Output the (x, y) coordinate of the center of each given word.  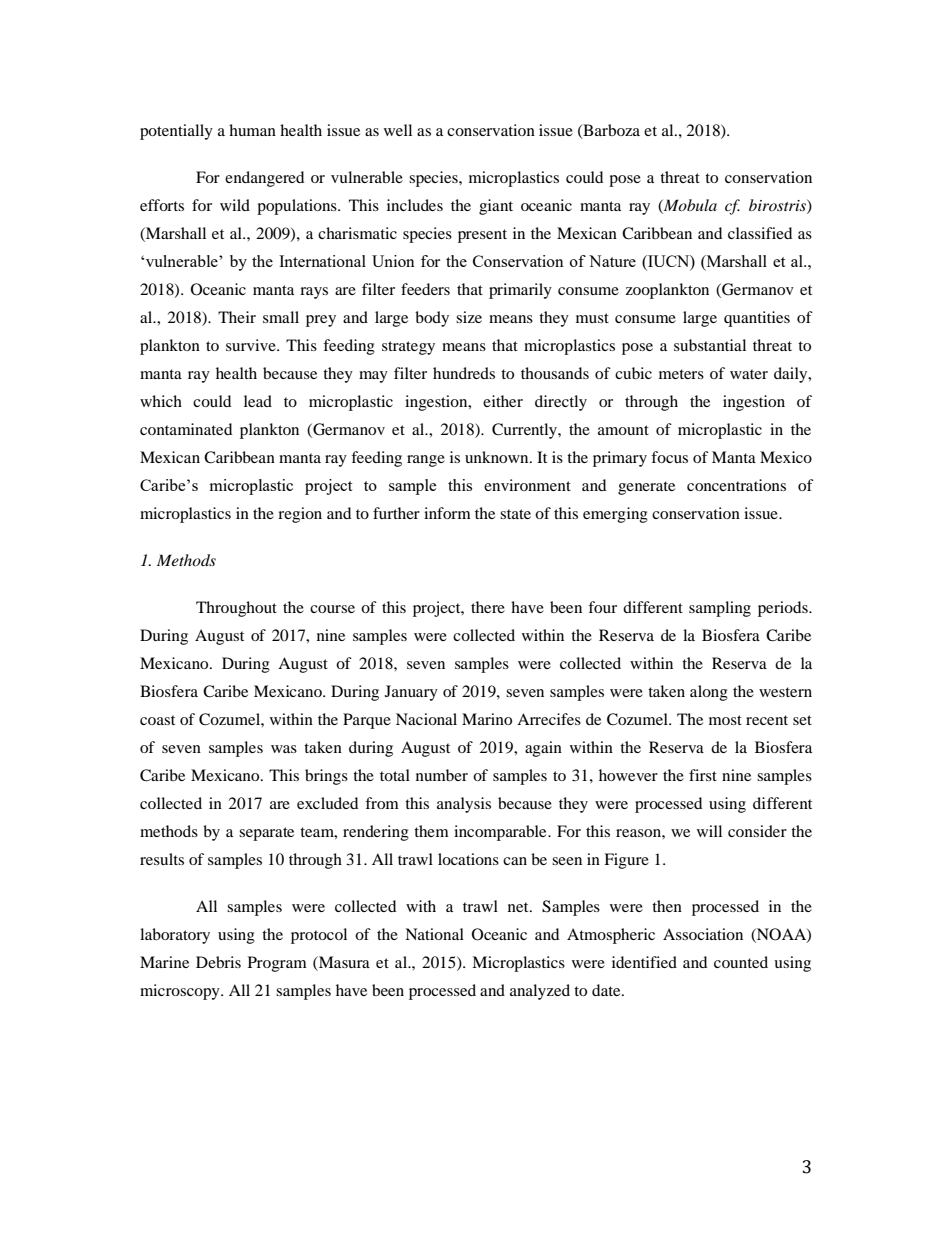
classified (760, 233)
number (442, 775)
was (284, 749)
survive (252, 345)
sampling (720, 609)
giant (496, 207)
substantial (710, 345)
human (252, 130)
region (300, 515)
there (488, 607)
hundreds (464, 373)
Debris (218, 962)
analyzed (540, 992)
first (703, 775)
